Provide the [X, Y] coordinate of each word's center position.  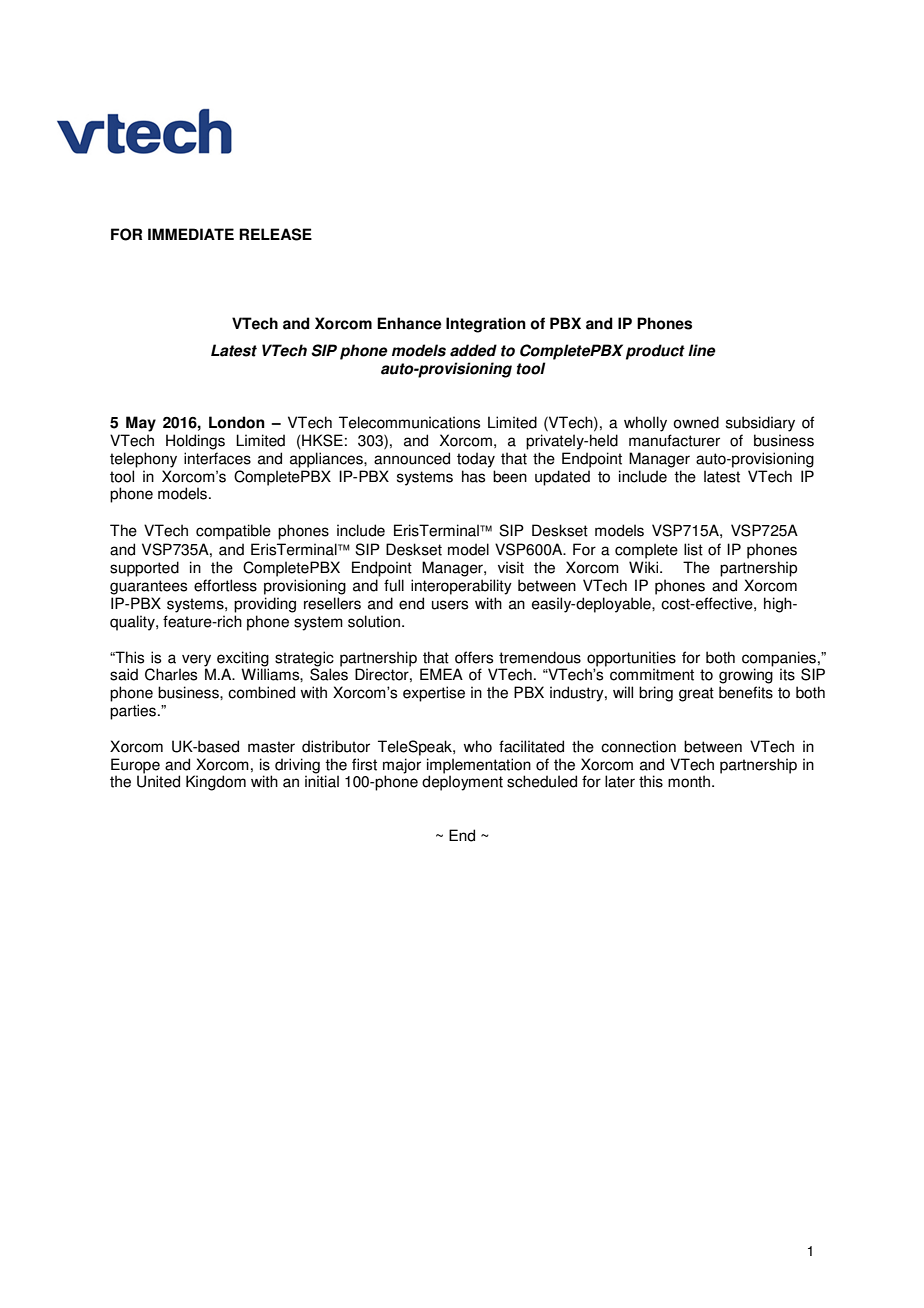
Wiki [645, 567]
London [237, 422]
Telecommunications [409, 422]
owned [696, 422]
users [450, 605]
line [702, 350]
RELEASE [275, 234]
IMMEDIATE [191, 234]
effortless [225, 585]
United [158, 781]
